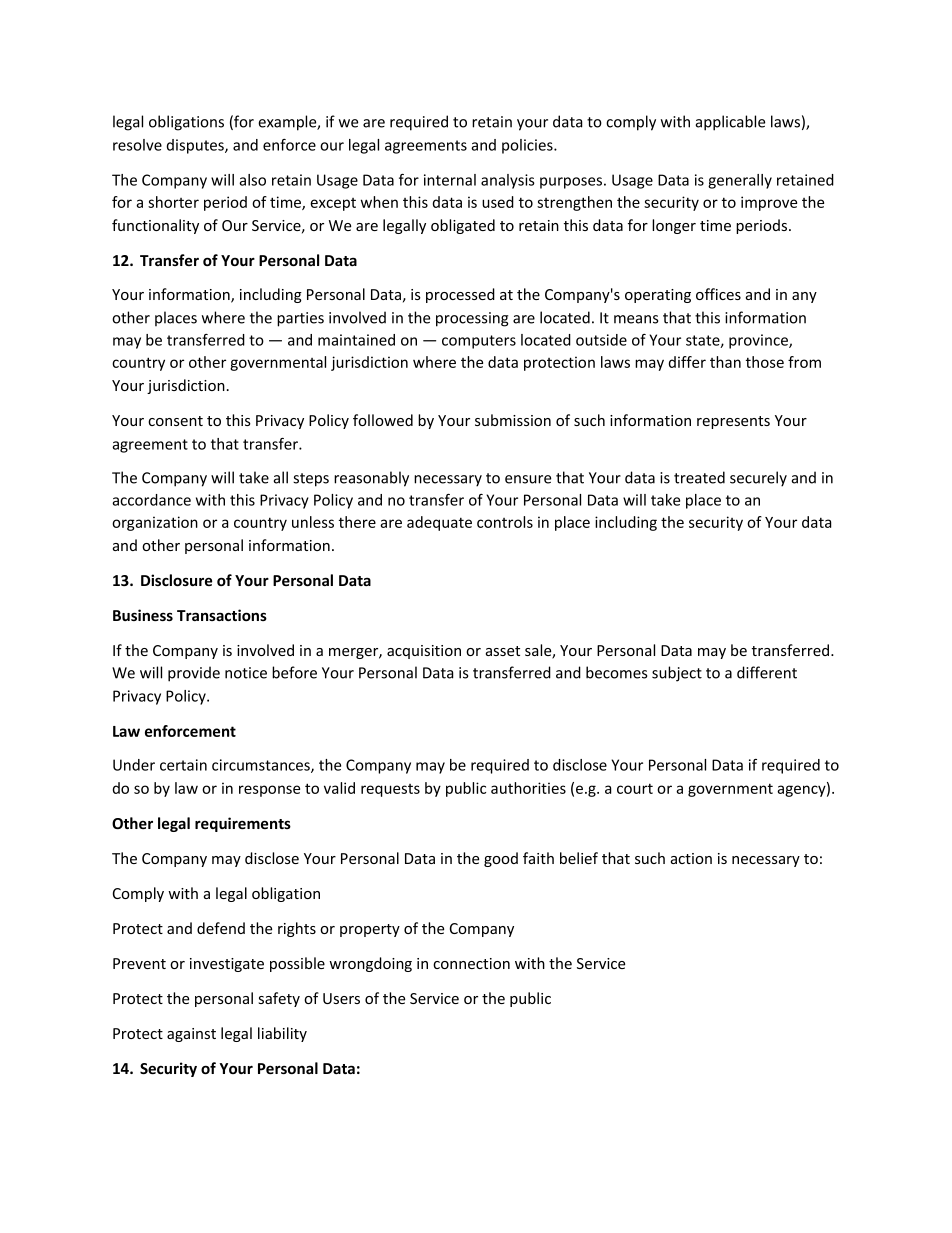 The width and height of the document is (952, 1233). What do you see at coordinates (196, 146) in the document?
I see `disputes` at bounding box center [196, 146].
